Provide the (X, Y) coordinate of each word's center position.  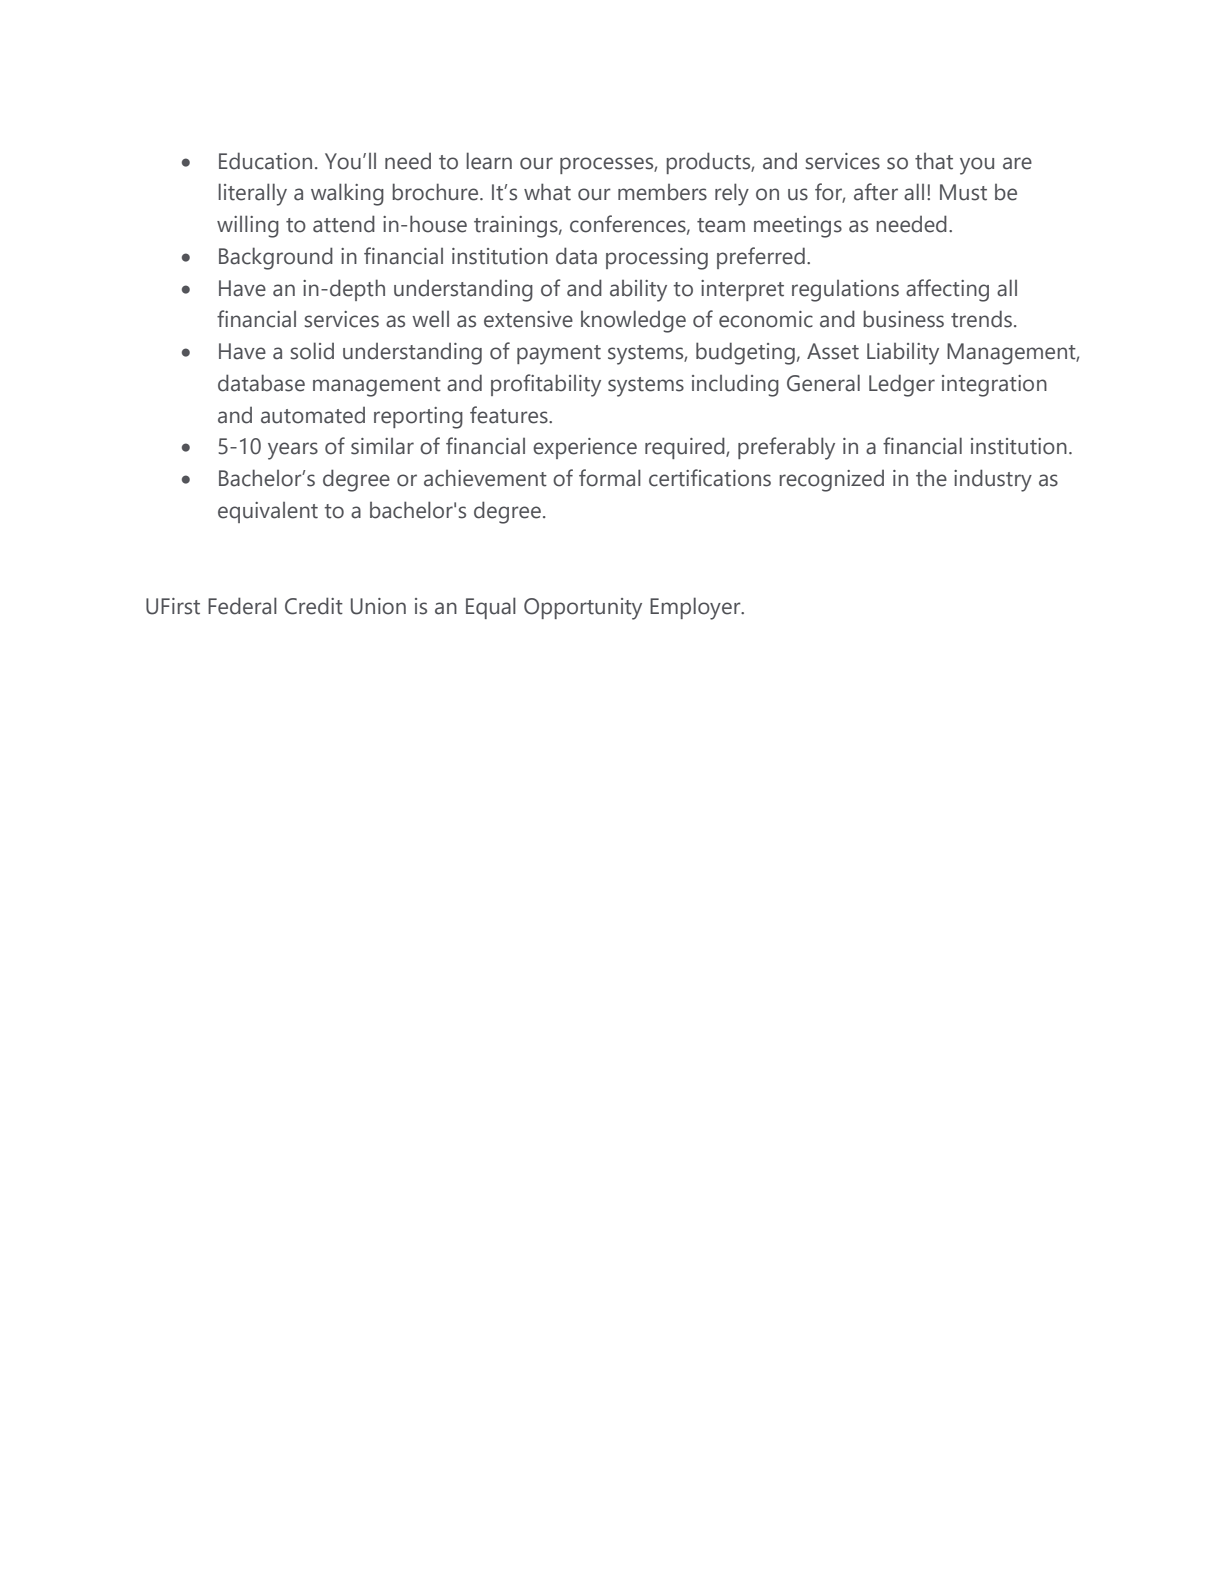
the (931, 478)
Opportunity (583, 609)
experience (585, 448)
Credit (314, 606)
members (662, 192)
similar (382, 446)
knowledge (633, 321)
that (934, 161)
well (430, 319)
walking (347, 194)
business (903, 319)
